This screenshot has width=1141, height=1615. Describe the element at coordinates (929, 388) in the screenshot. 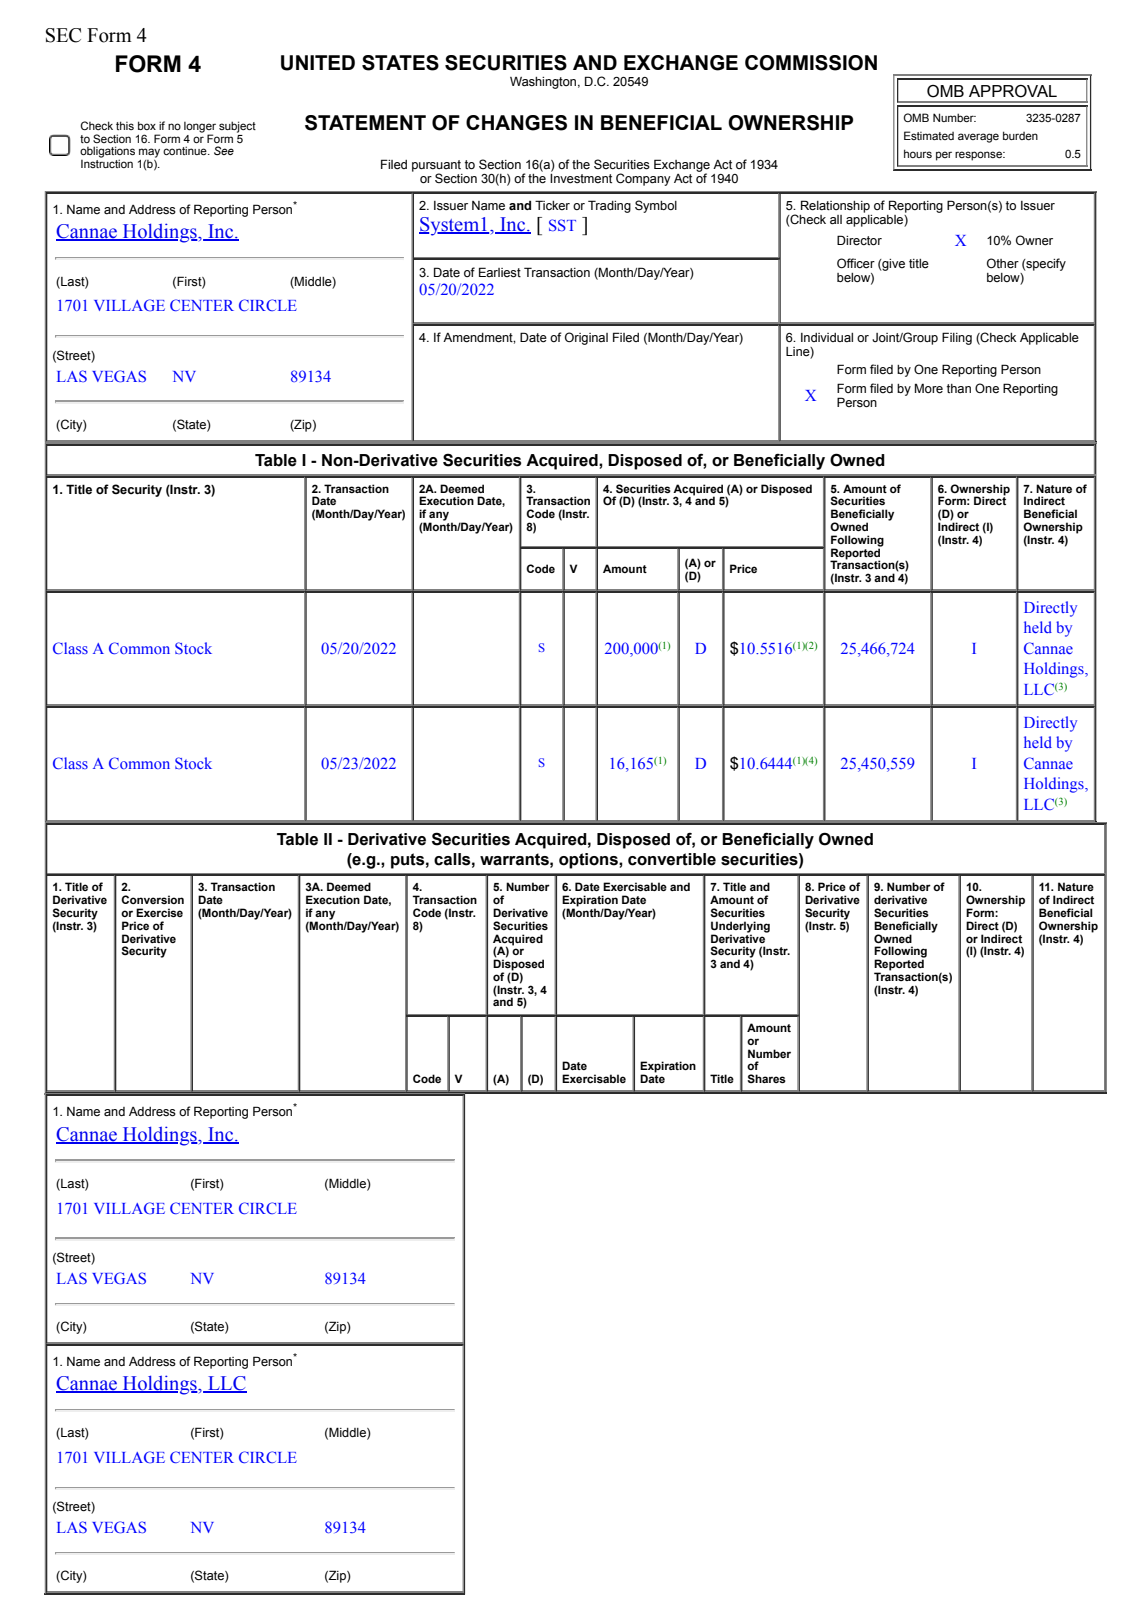

I see `More` at that location.
